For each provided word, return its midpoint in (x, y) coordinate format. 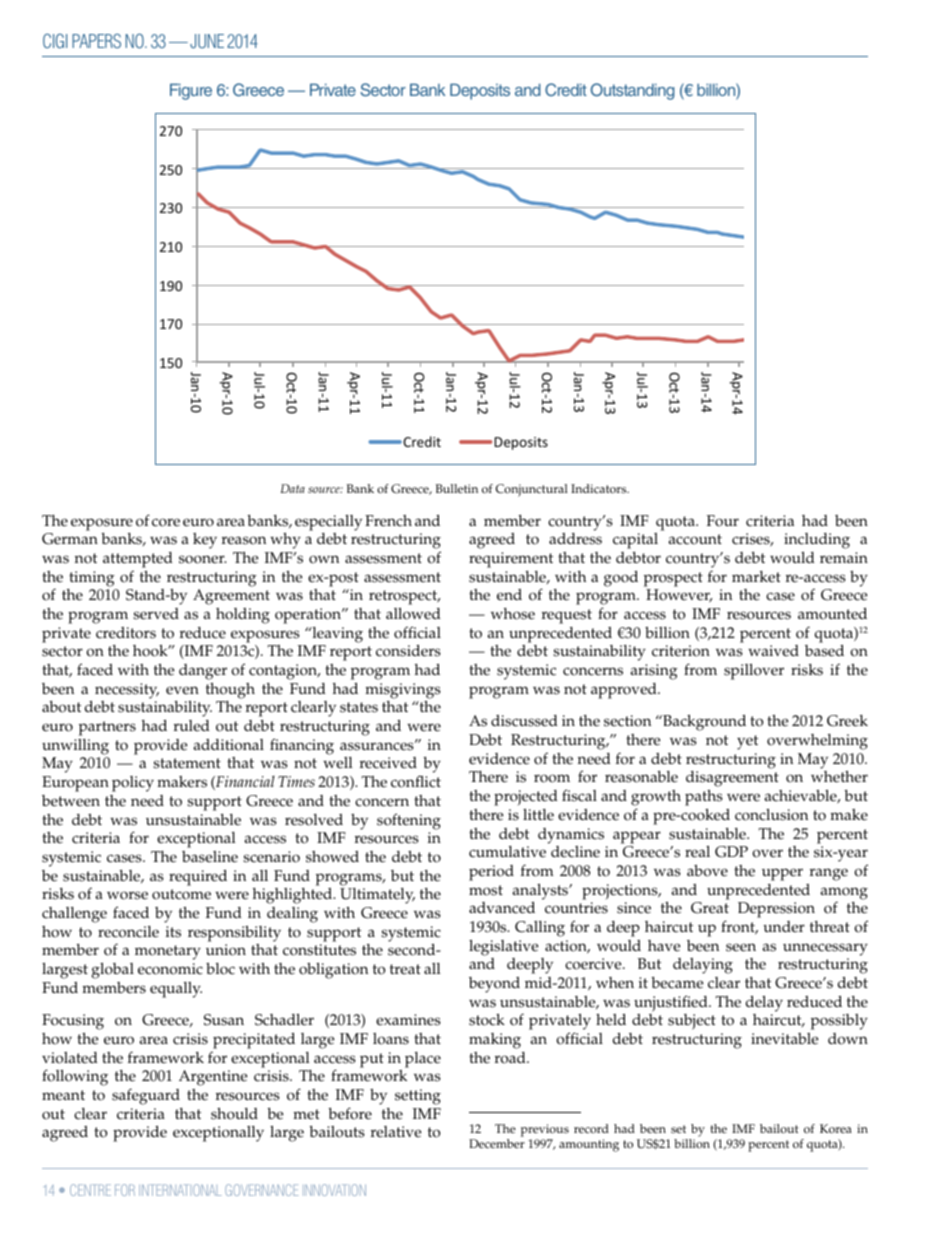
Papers (96, 41)
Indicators (600, 489)
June (207, 41)
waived (773, 651)
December (497, 1144)
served (156, 614)
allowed (413, 613)
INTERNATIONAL (180, 1190)
